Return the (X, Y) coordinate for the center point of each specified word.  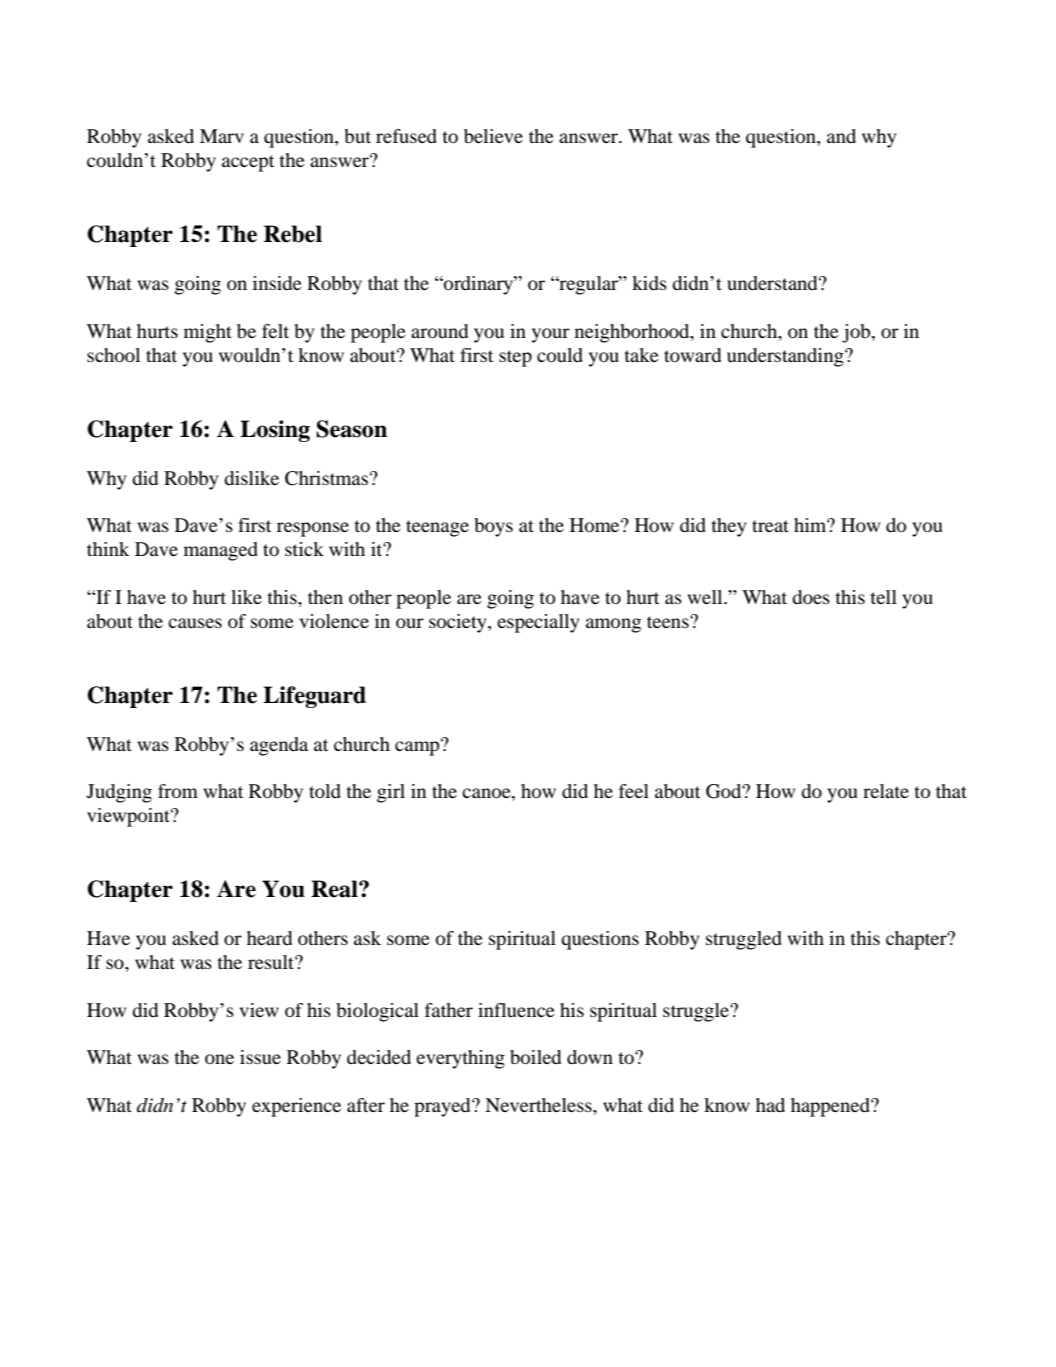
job (857, 333)
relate (886, 791)
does (811, 597)
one (219, 1059)
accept (248, 163)
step (515, 358)
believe (493, 136)
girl (391, 793)
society (459, 623)
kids (649, 283)
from (178, 791)
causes (195, 623)
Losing (275, 431)
